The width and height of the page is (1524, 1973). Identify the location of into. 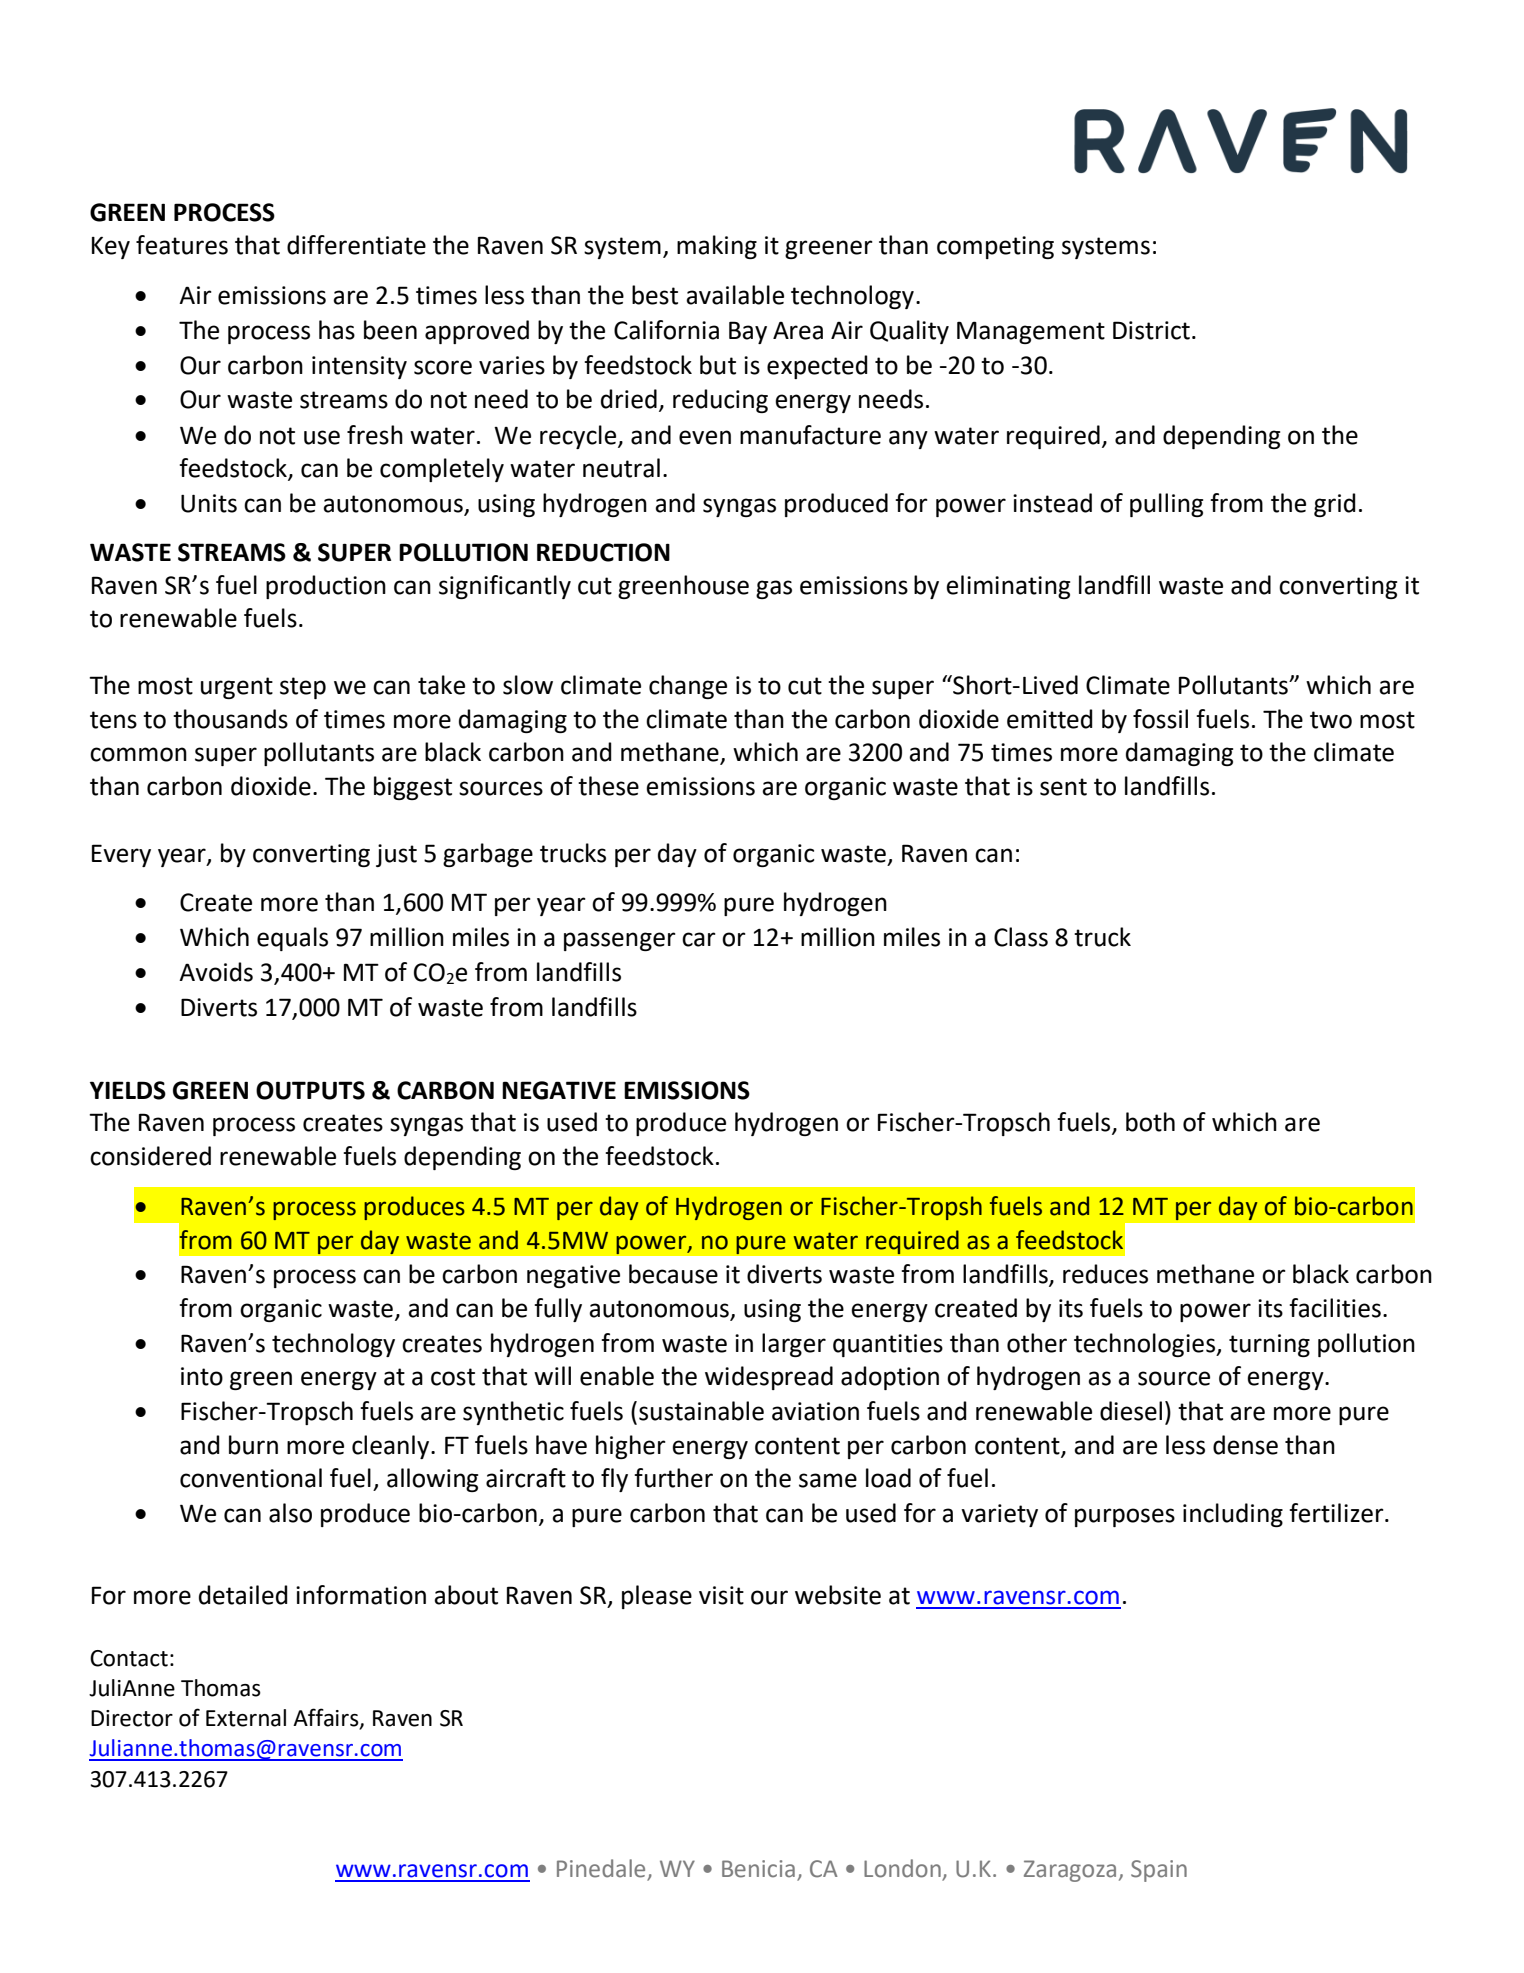
(202, 1376).
